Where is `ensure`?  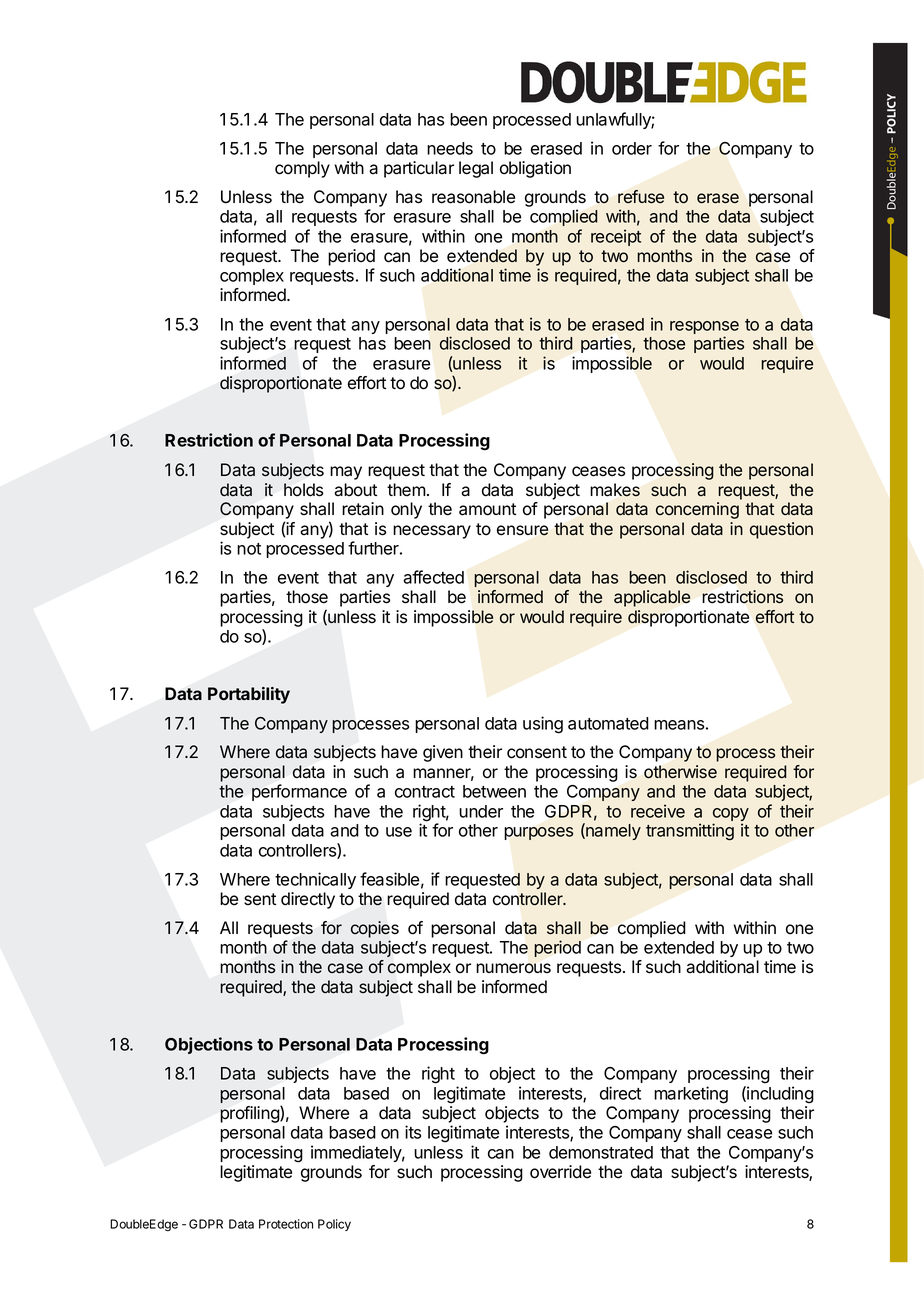 ensure is located at coordinates (523, 530).
